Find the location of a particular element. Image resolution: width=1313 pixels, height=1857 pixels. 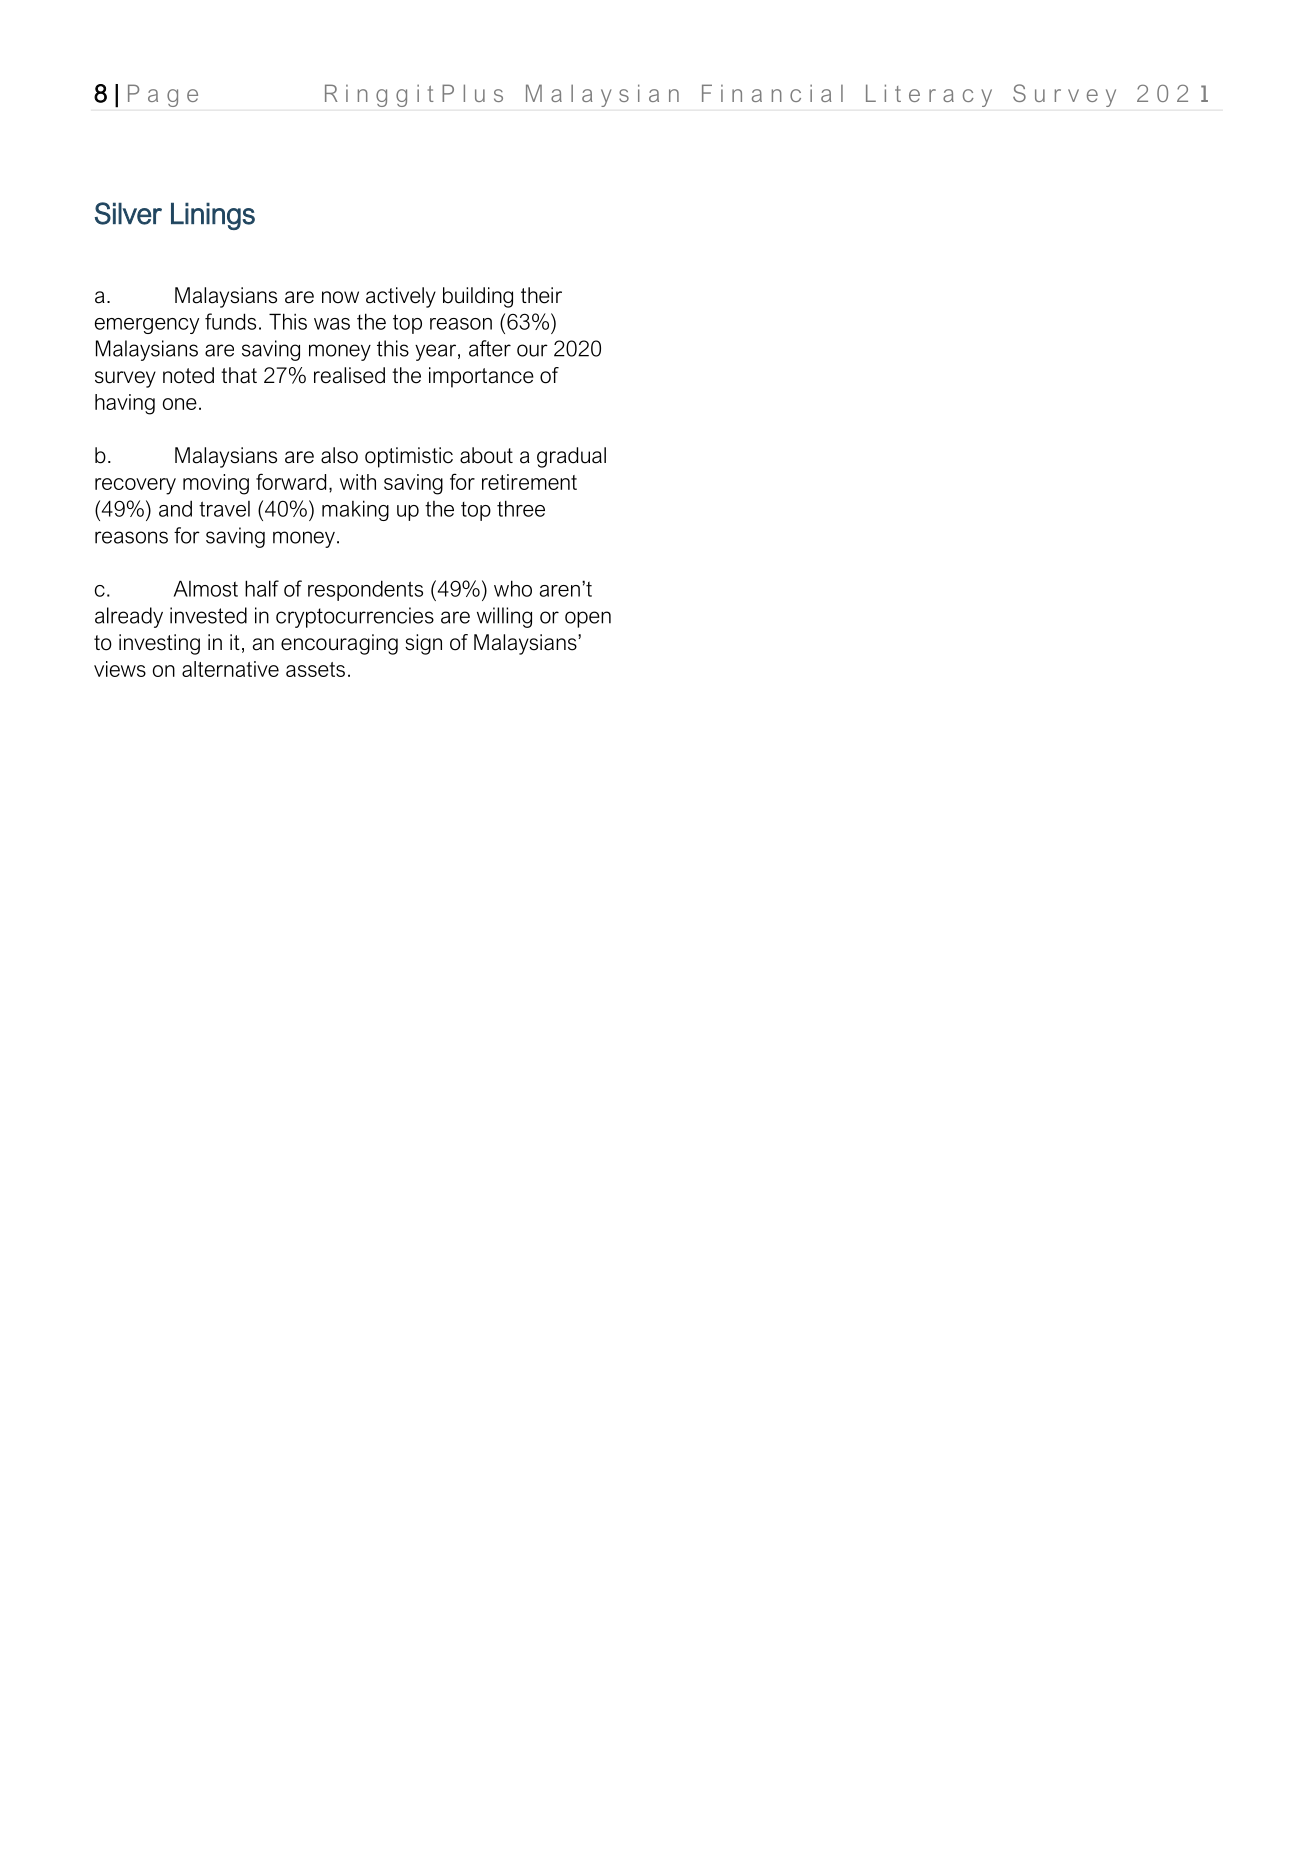

was is located at coordinates (332, 324).
